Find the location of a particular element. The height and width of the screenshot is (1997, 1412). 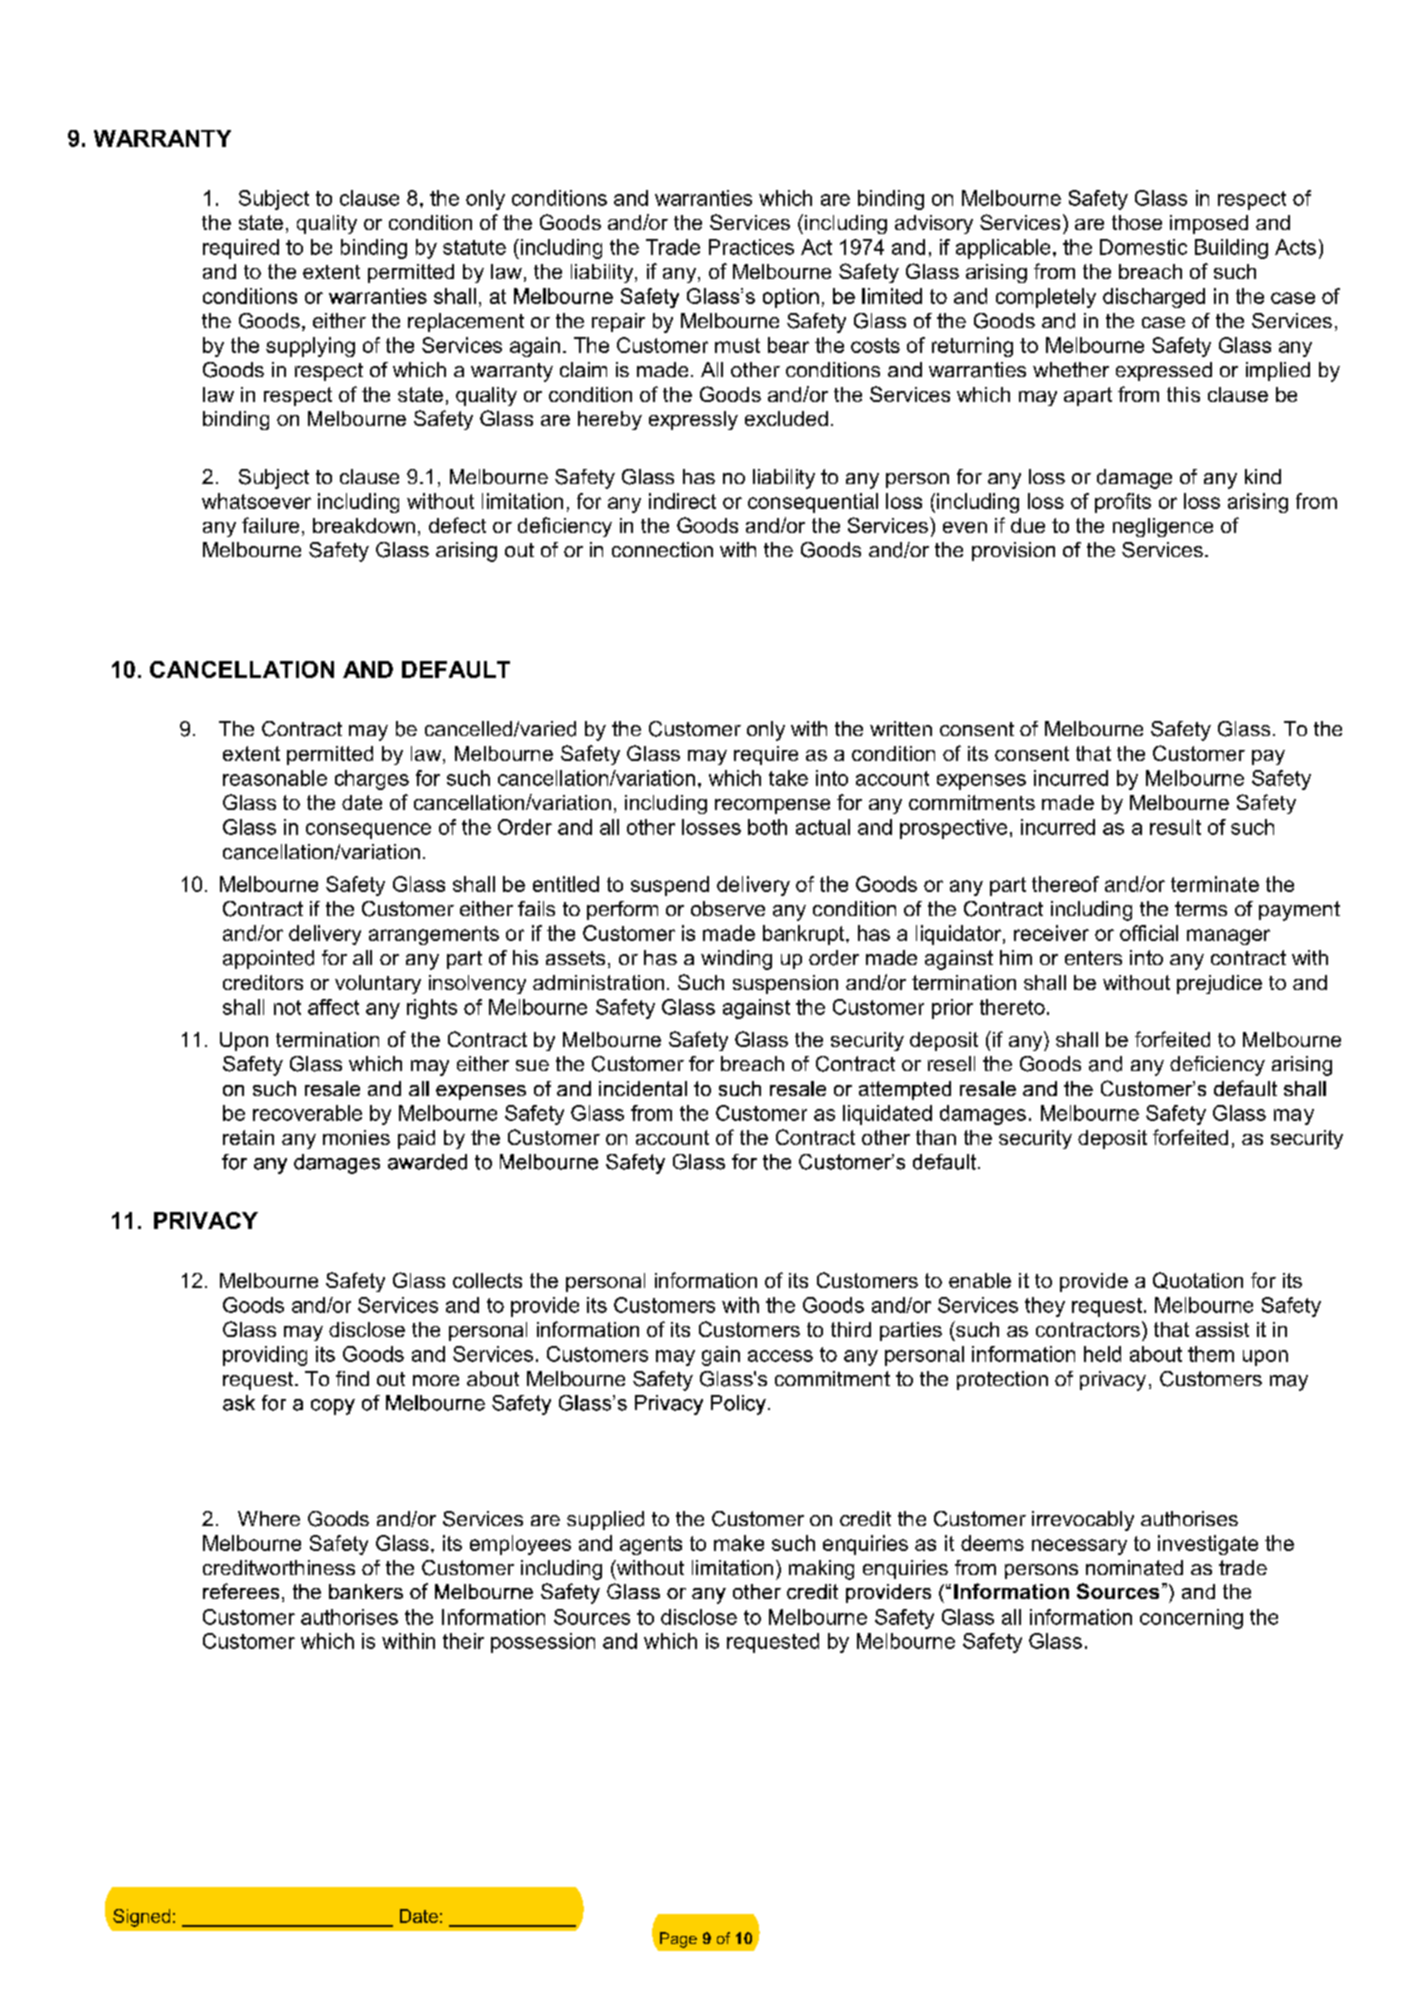

result is located at coordinates (1175, 827).
